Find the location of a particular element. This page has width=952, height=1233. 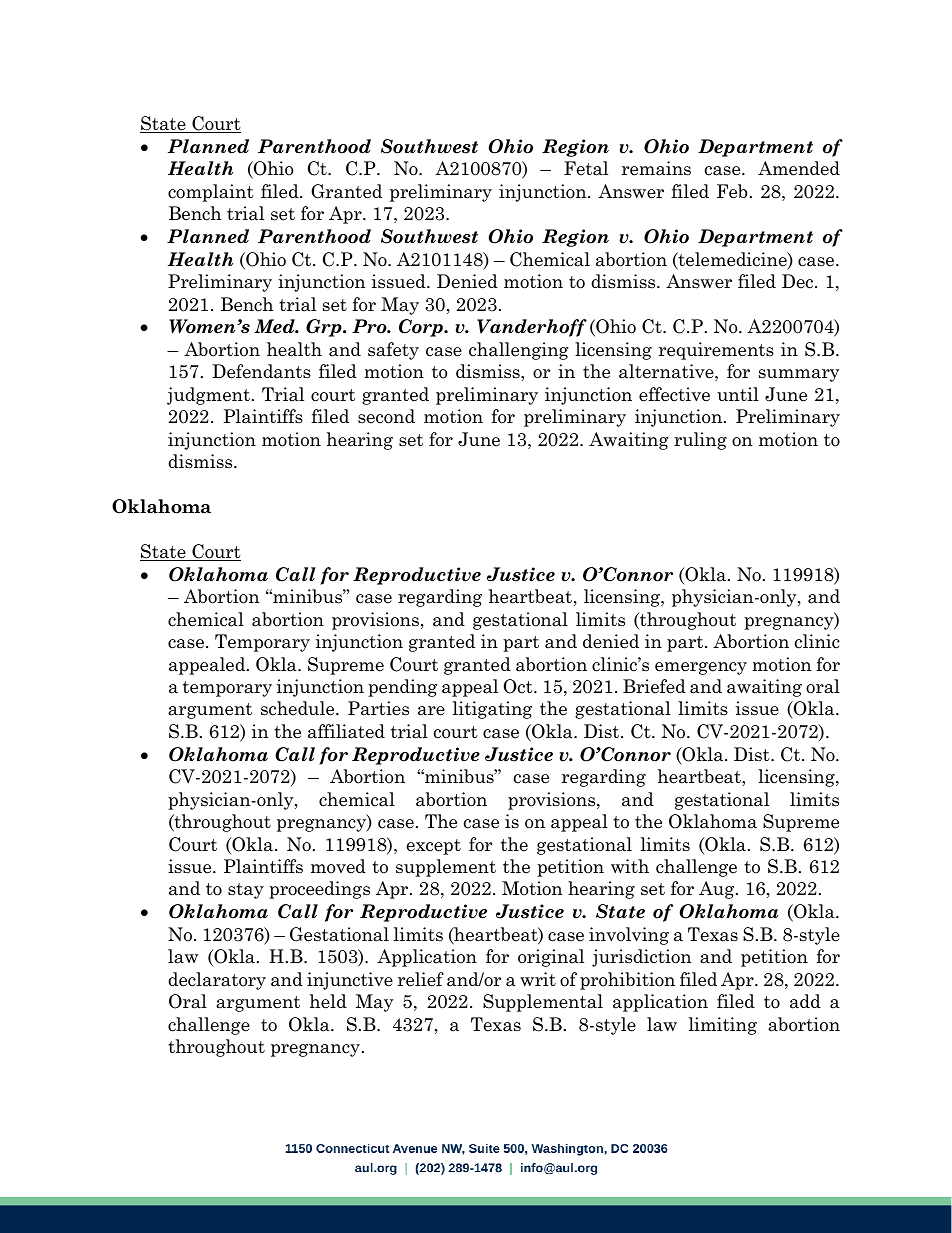

complaint is located at coordinates (211, 193).
